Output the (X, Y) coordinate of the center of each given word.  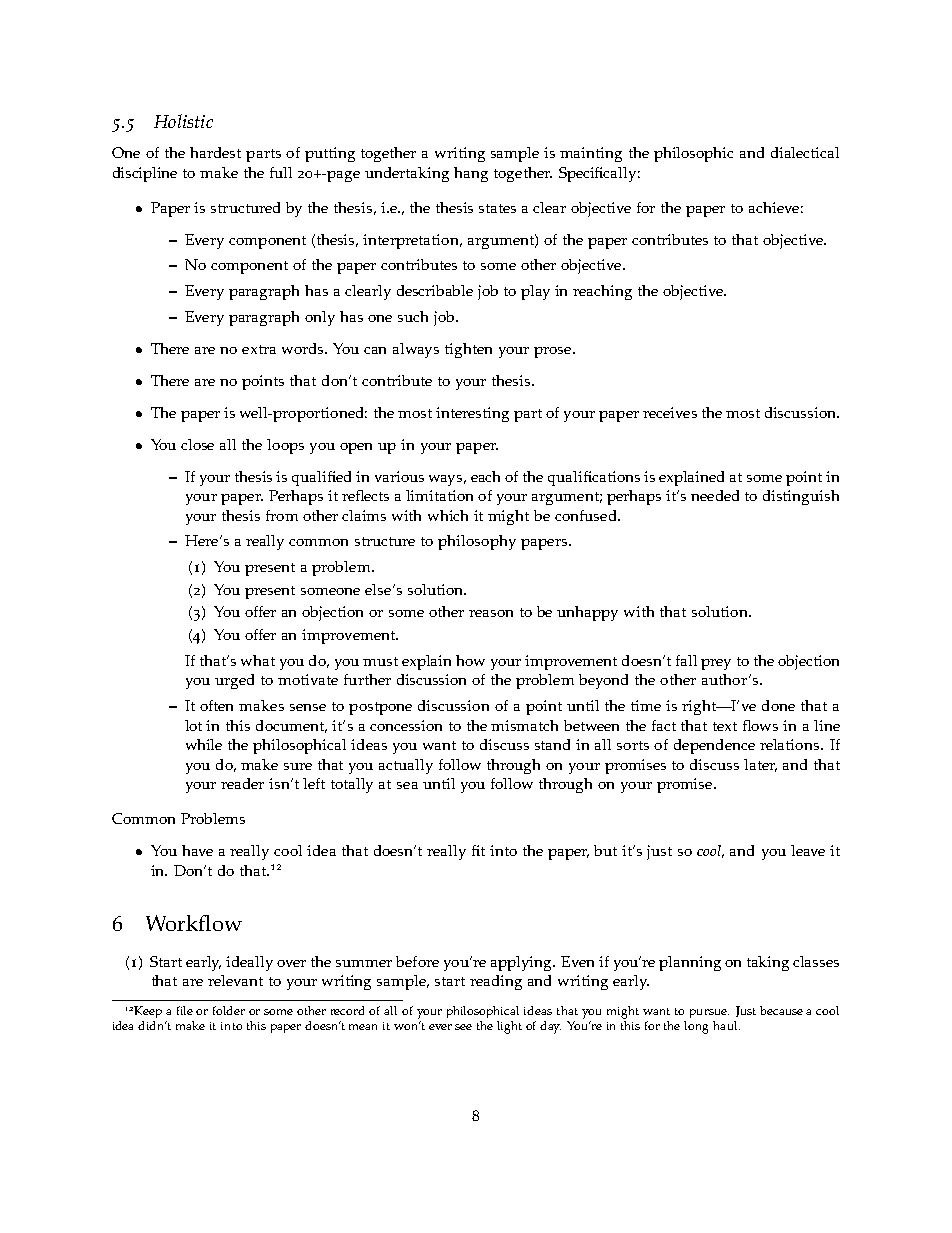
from (282, 515)
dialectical (805, 152)
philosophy (477, 542)
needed (715, 495)
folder (229, 1010)
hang (471, 174)
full (281, 172)
